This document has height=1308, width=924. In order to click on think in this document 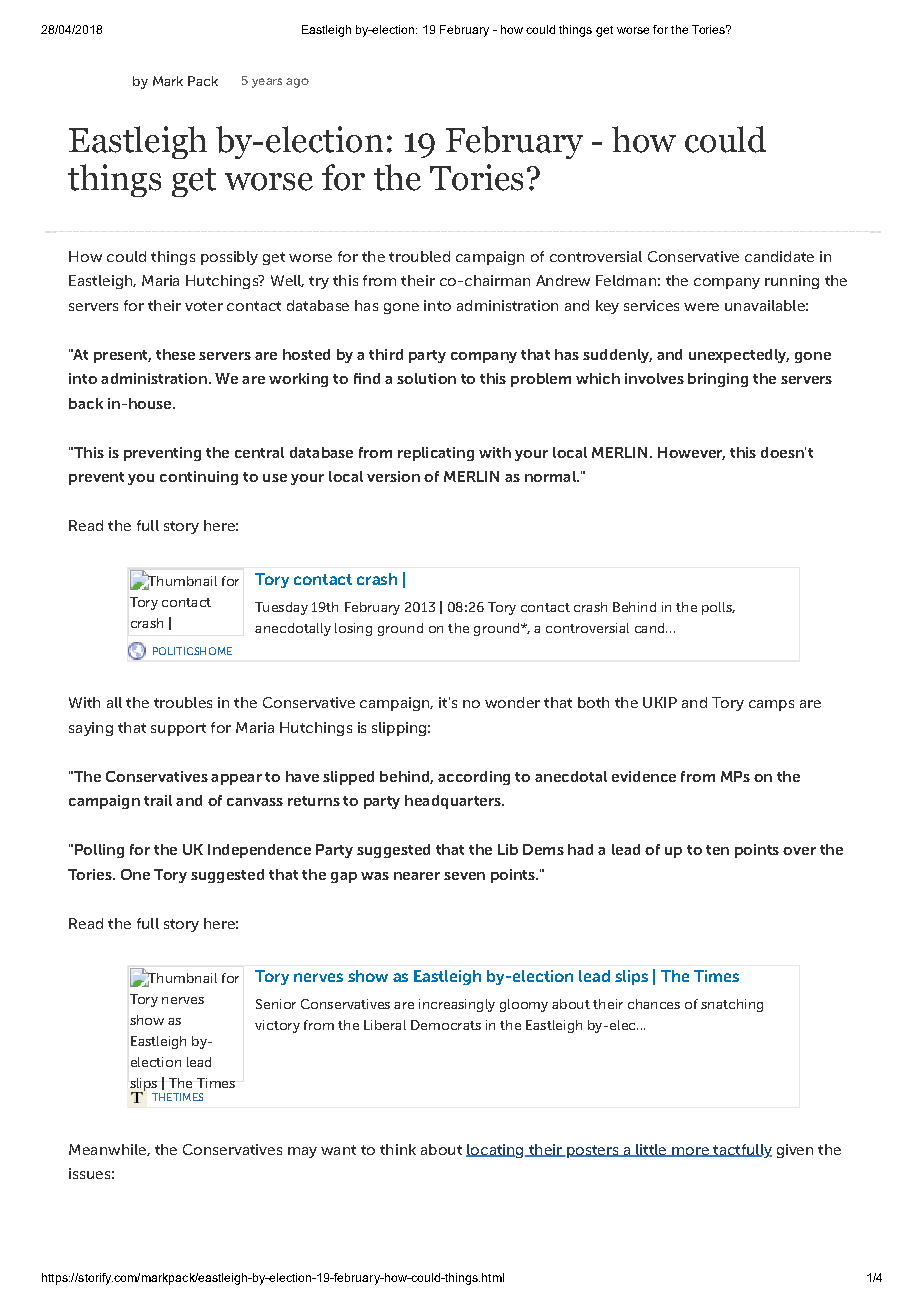, I will do `click(398, 1149)`.
